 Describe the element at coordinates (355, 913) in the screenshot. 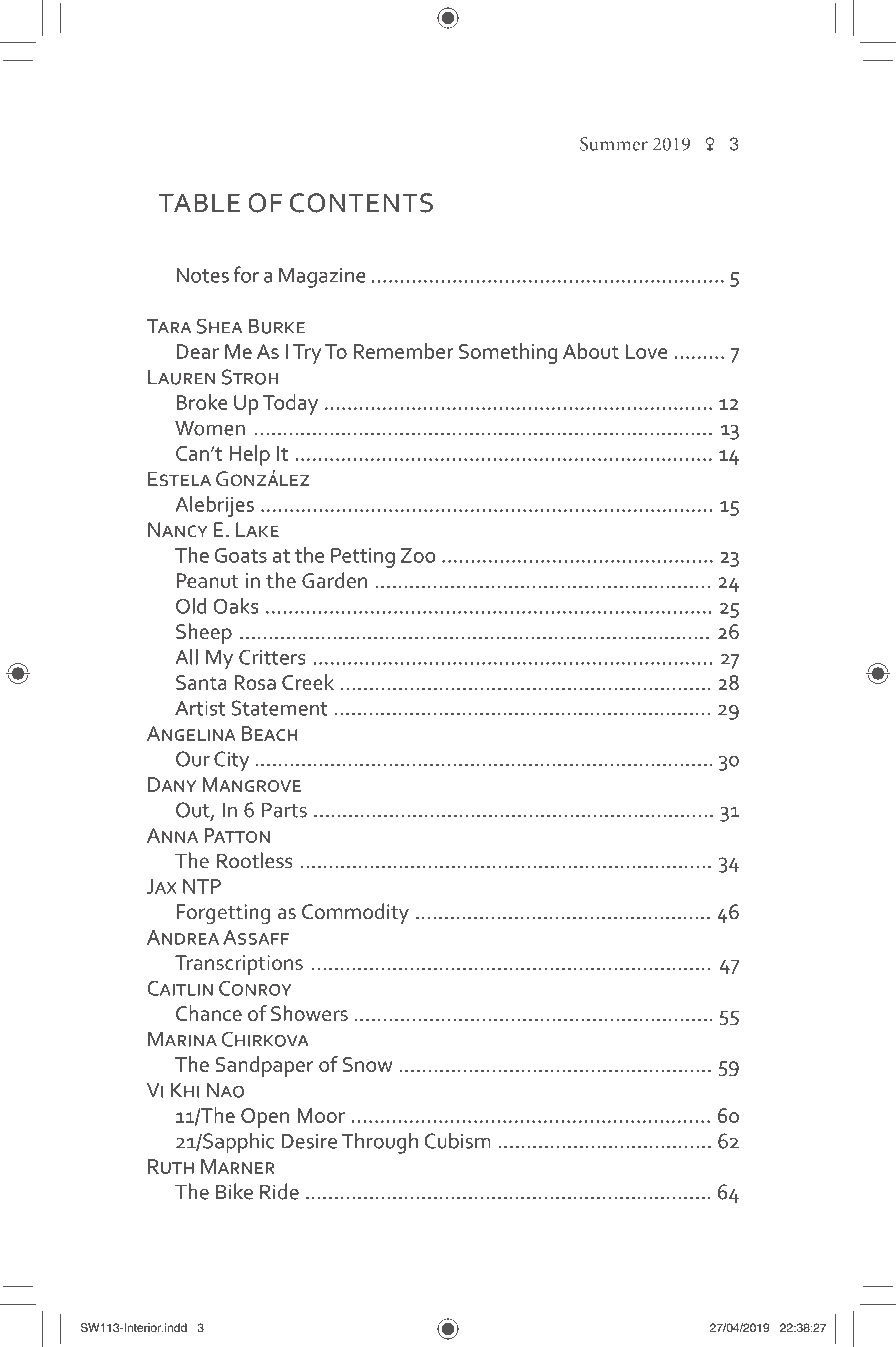

I see `Commodity` at that location.
